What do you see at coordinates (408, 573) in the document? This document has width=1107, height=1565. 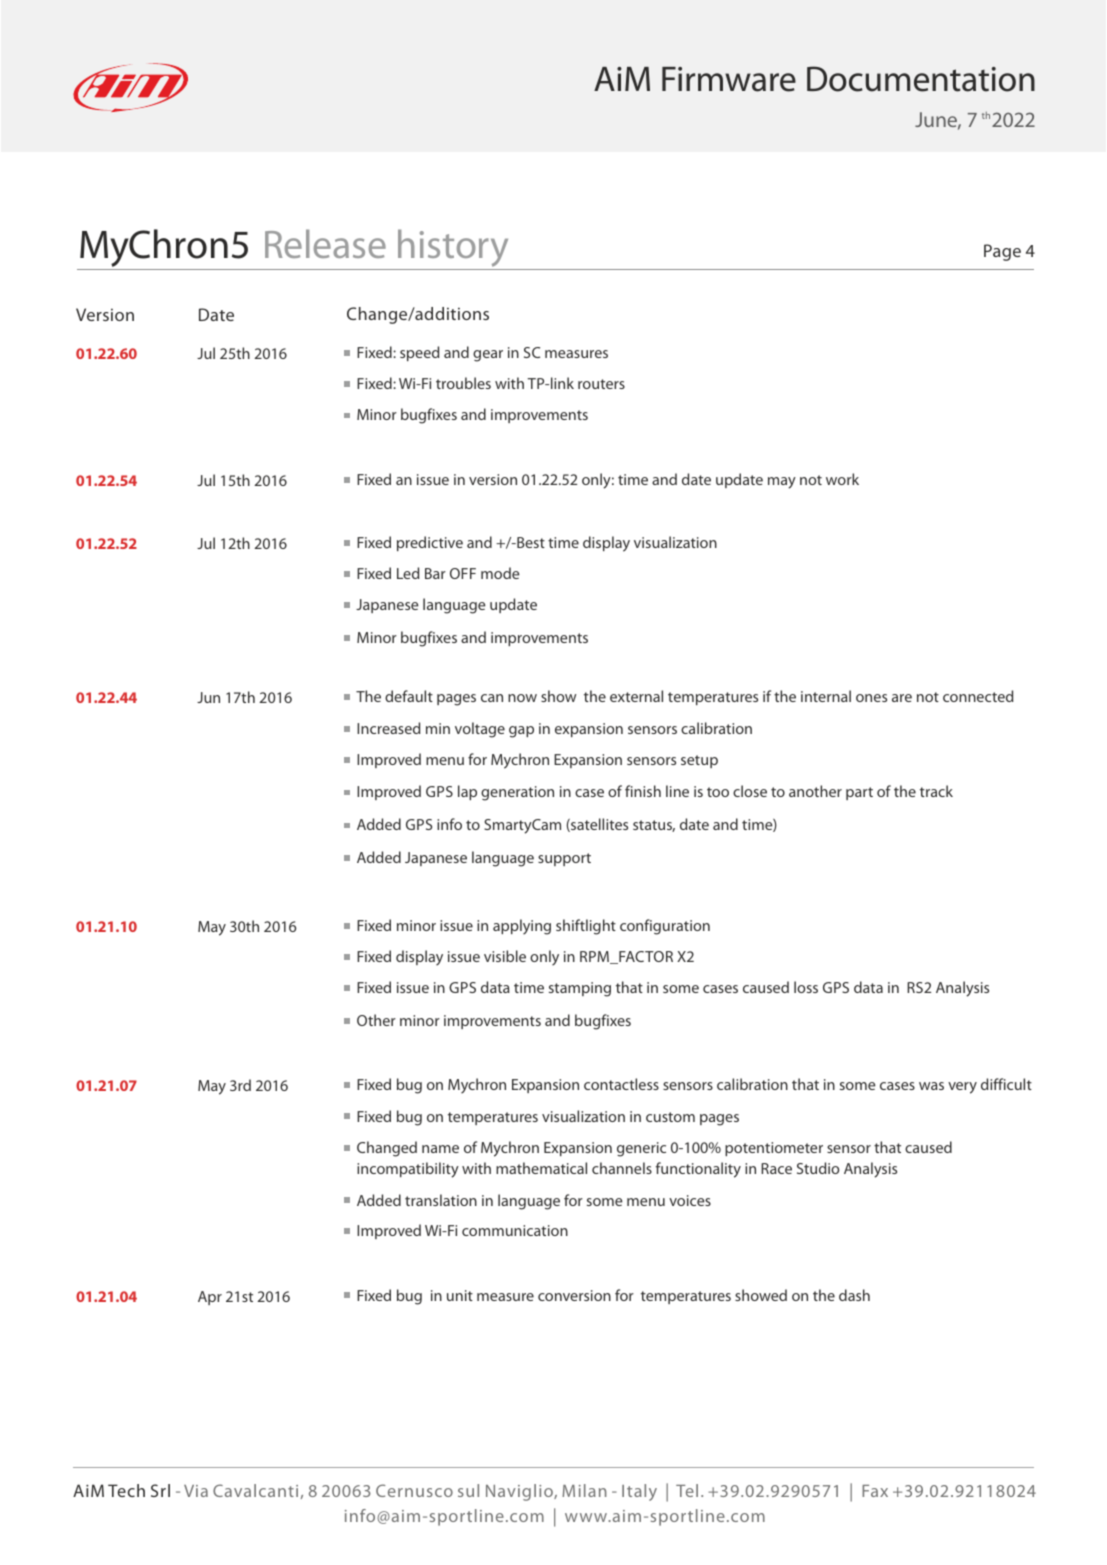 I see `Led` at bounding box center [408, 573].
